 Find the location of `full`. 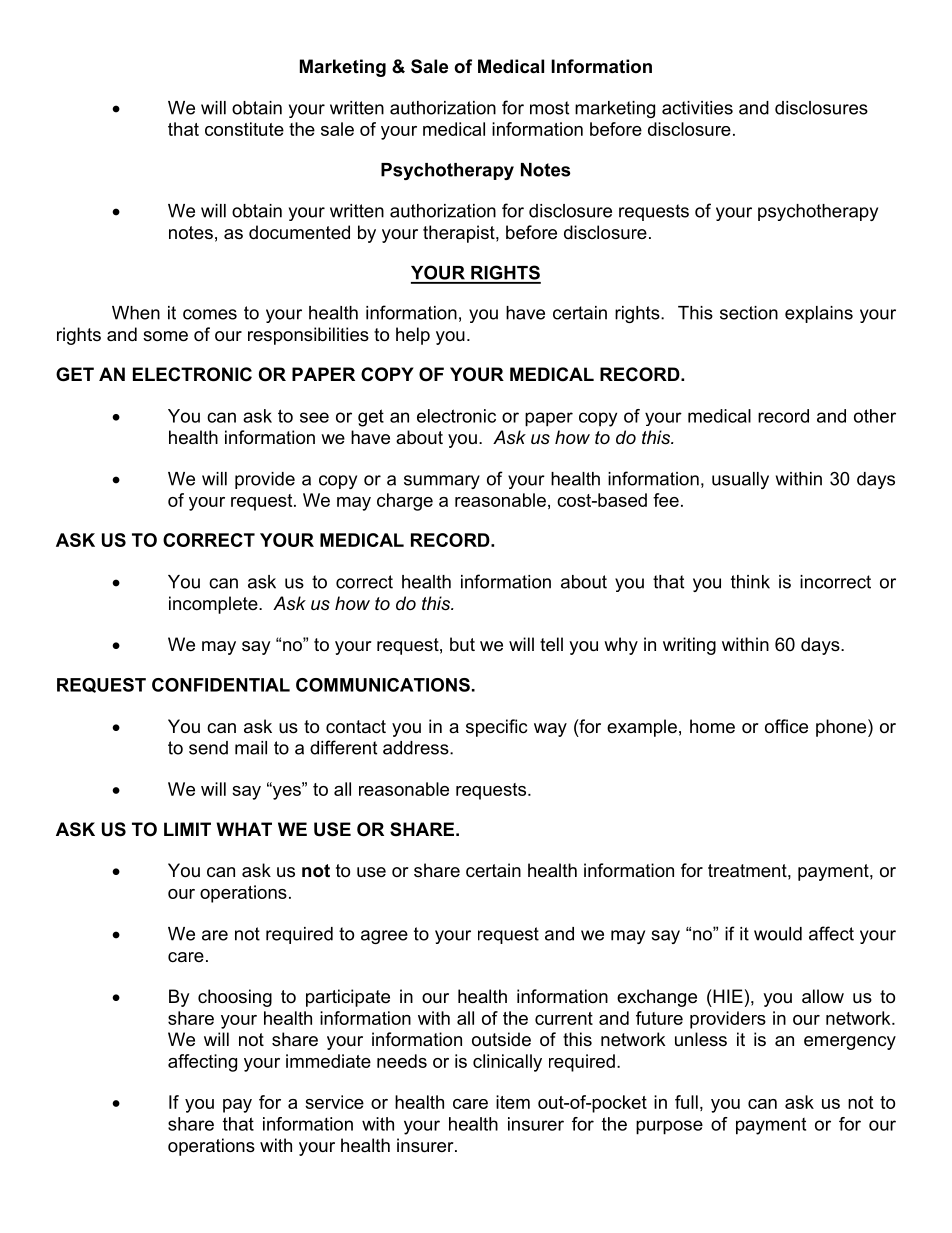

full is located at coordinates (686, 1102).
